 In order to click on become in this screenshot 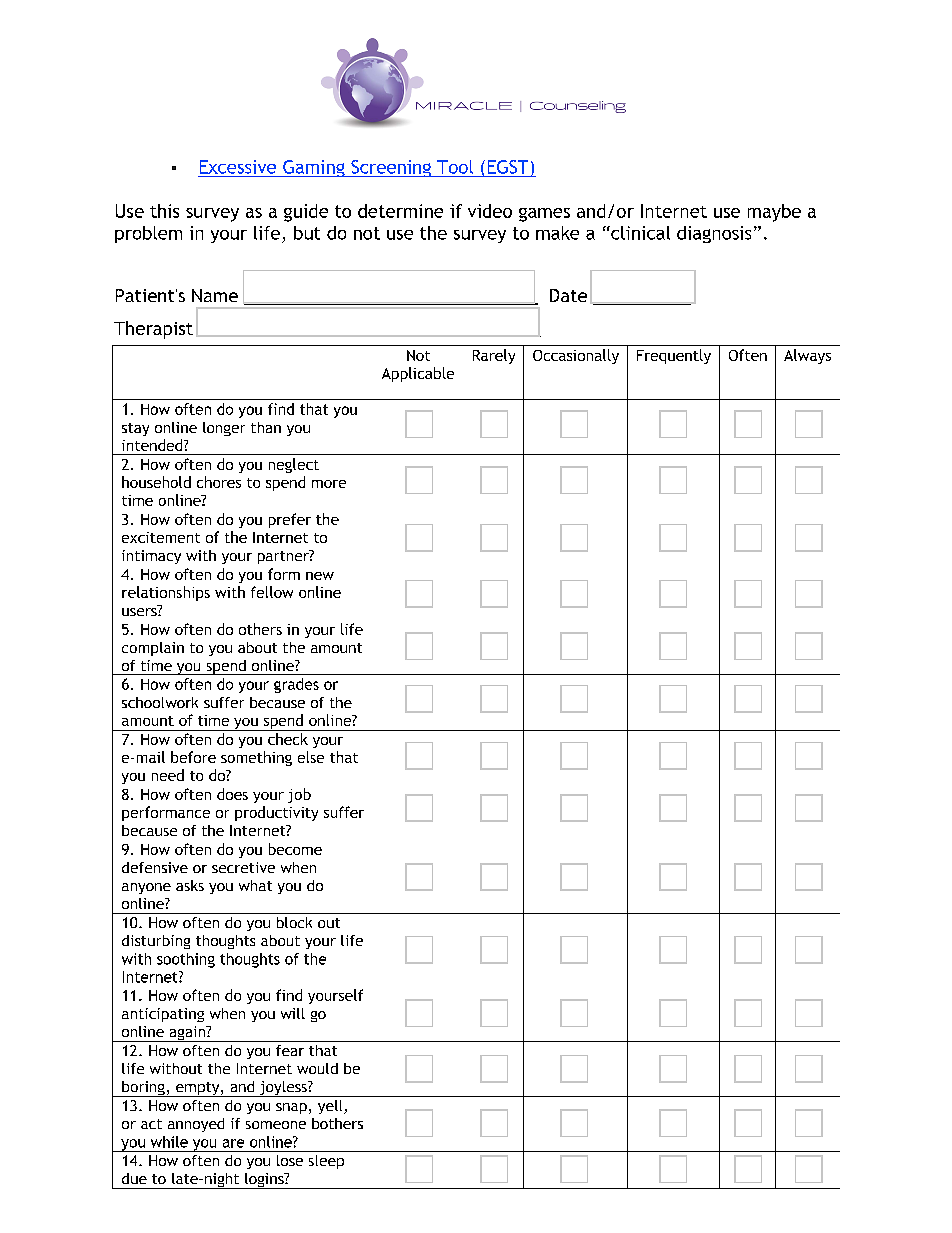, I will do `click(295, 849)`.
